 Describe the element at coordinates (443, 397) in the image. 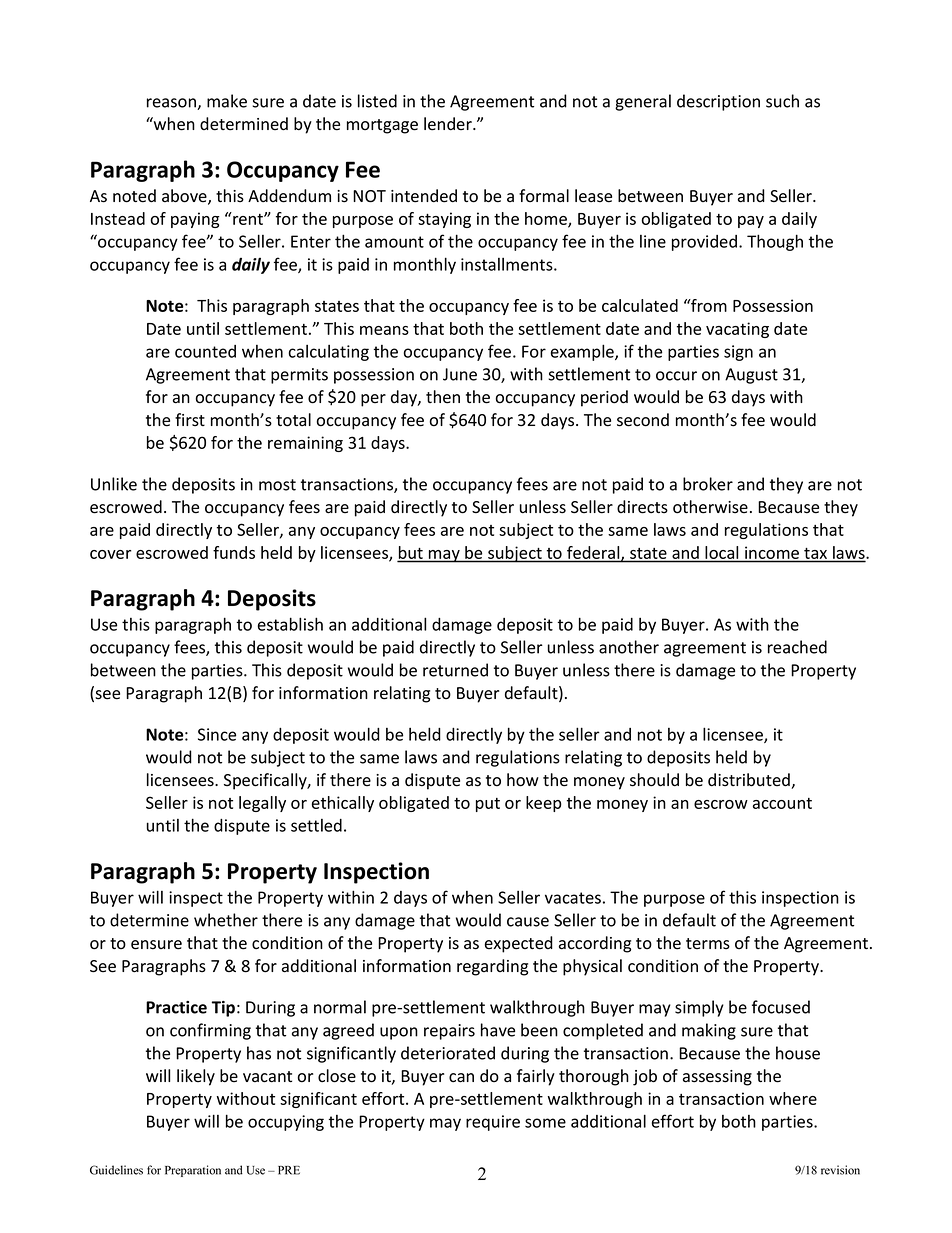

I see `then` at that location.
